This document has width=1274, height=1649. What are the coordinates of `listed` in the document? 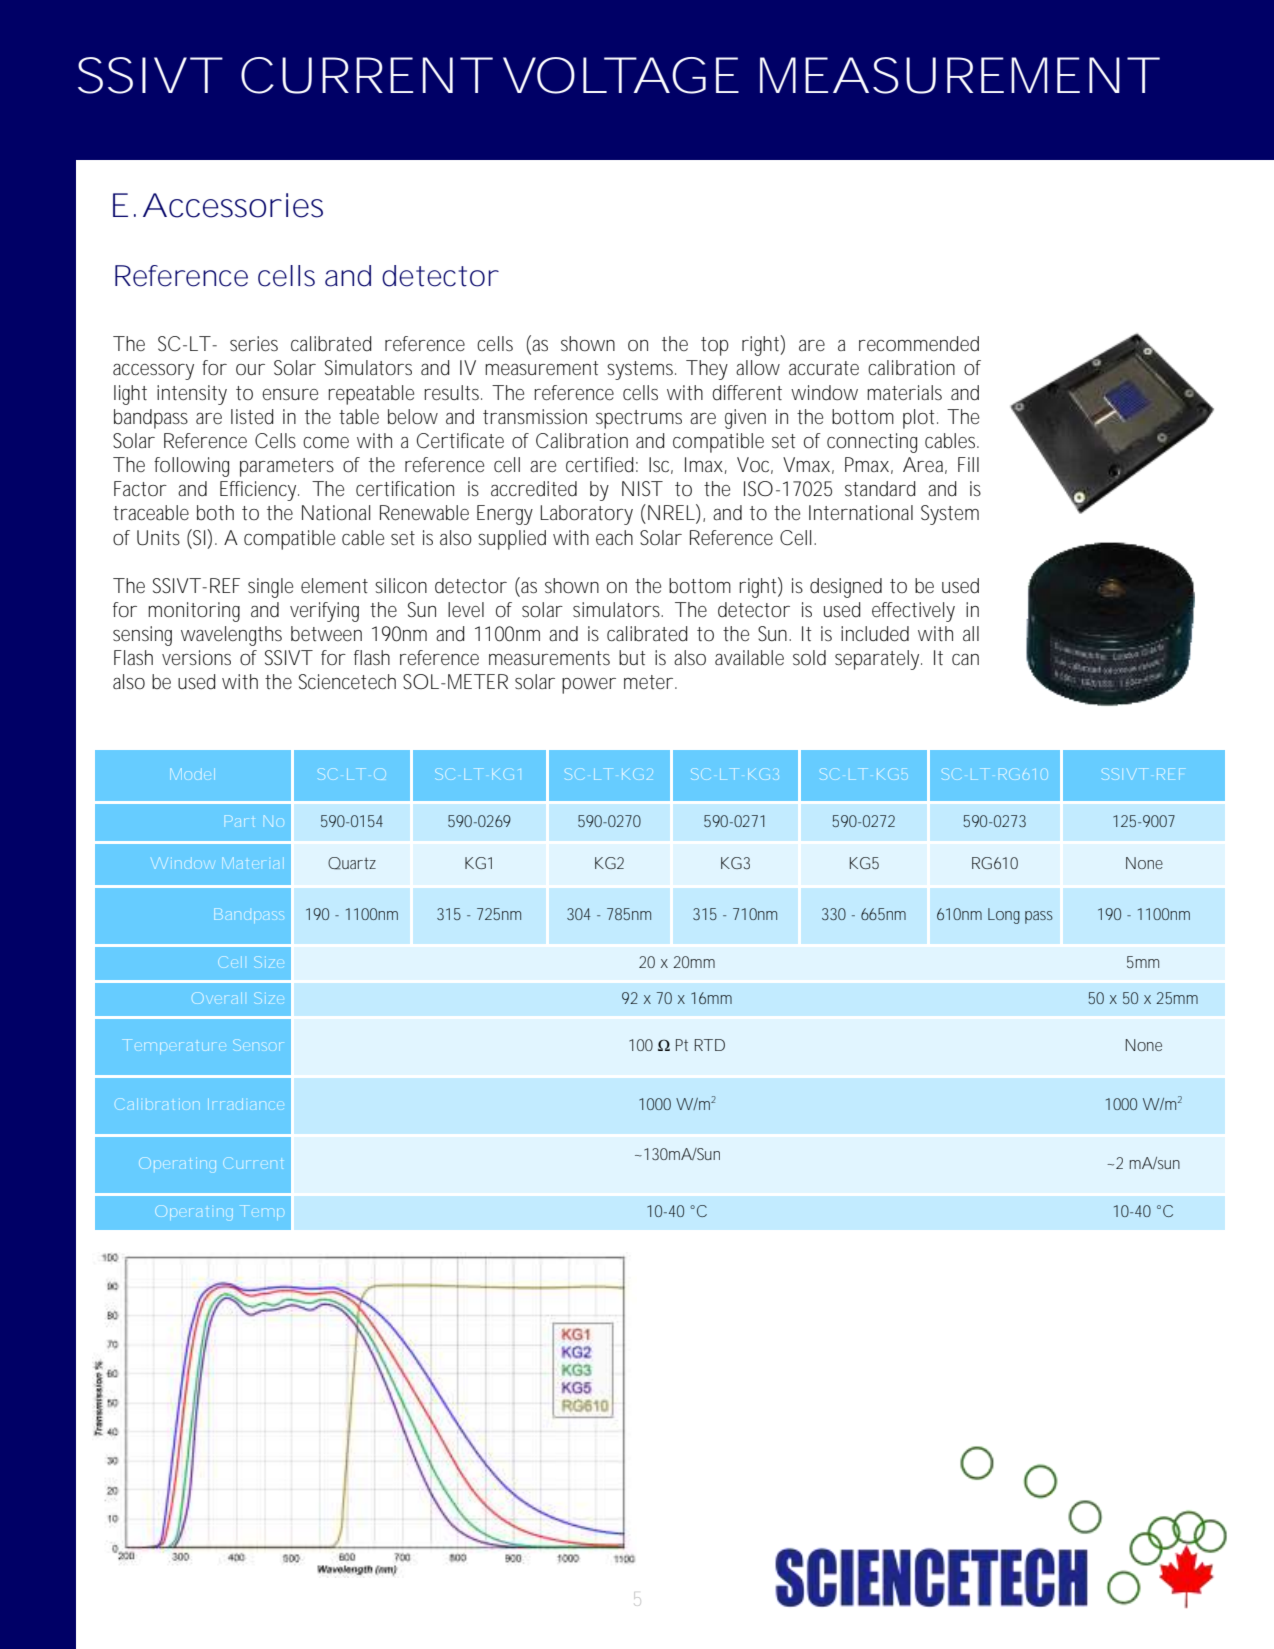 It's located at (252, 417).
